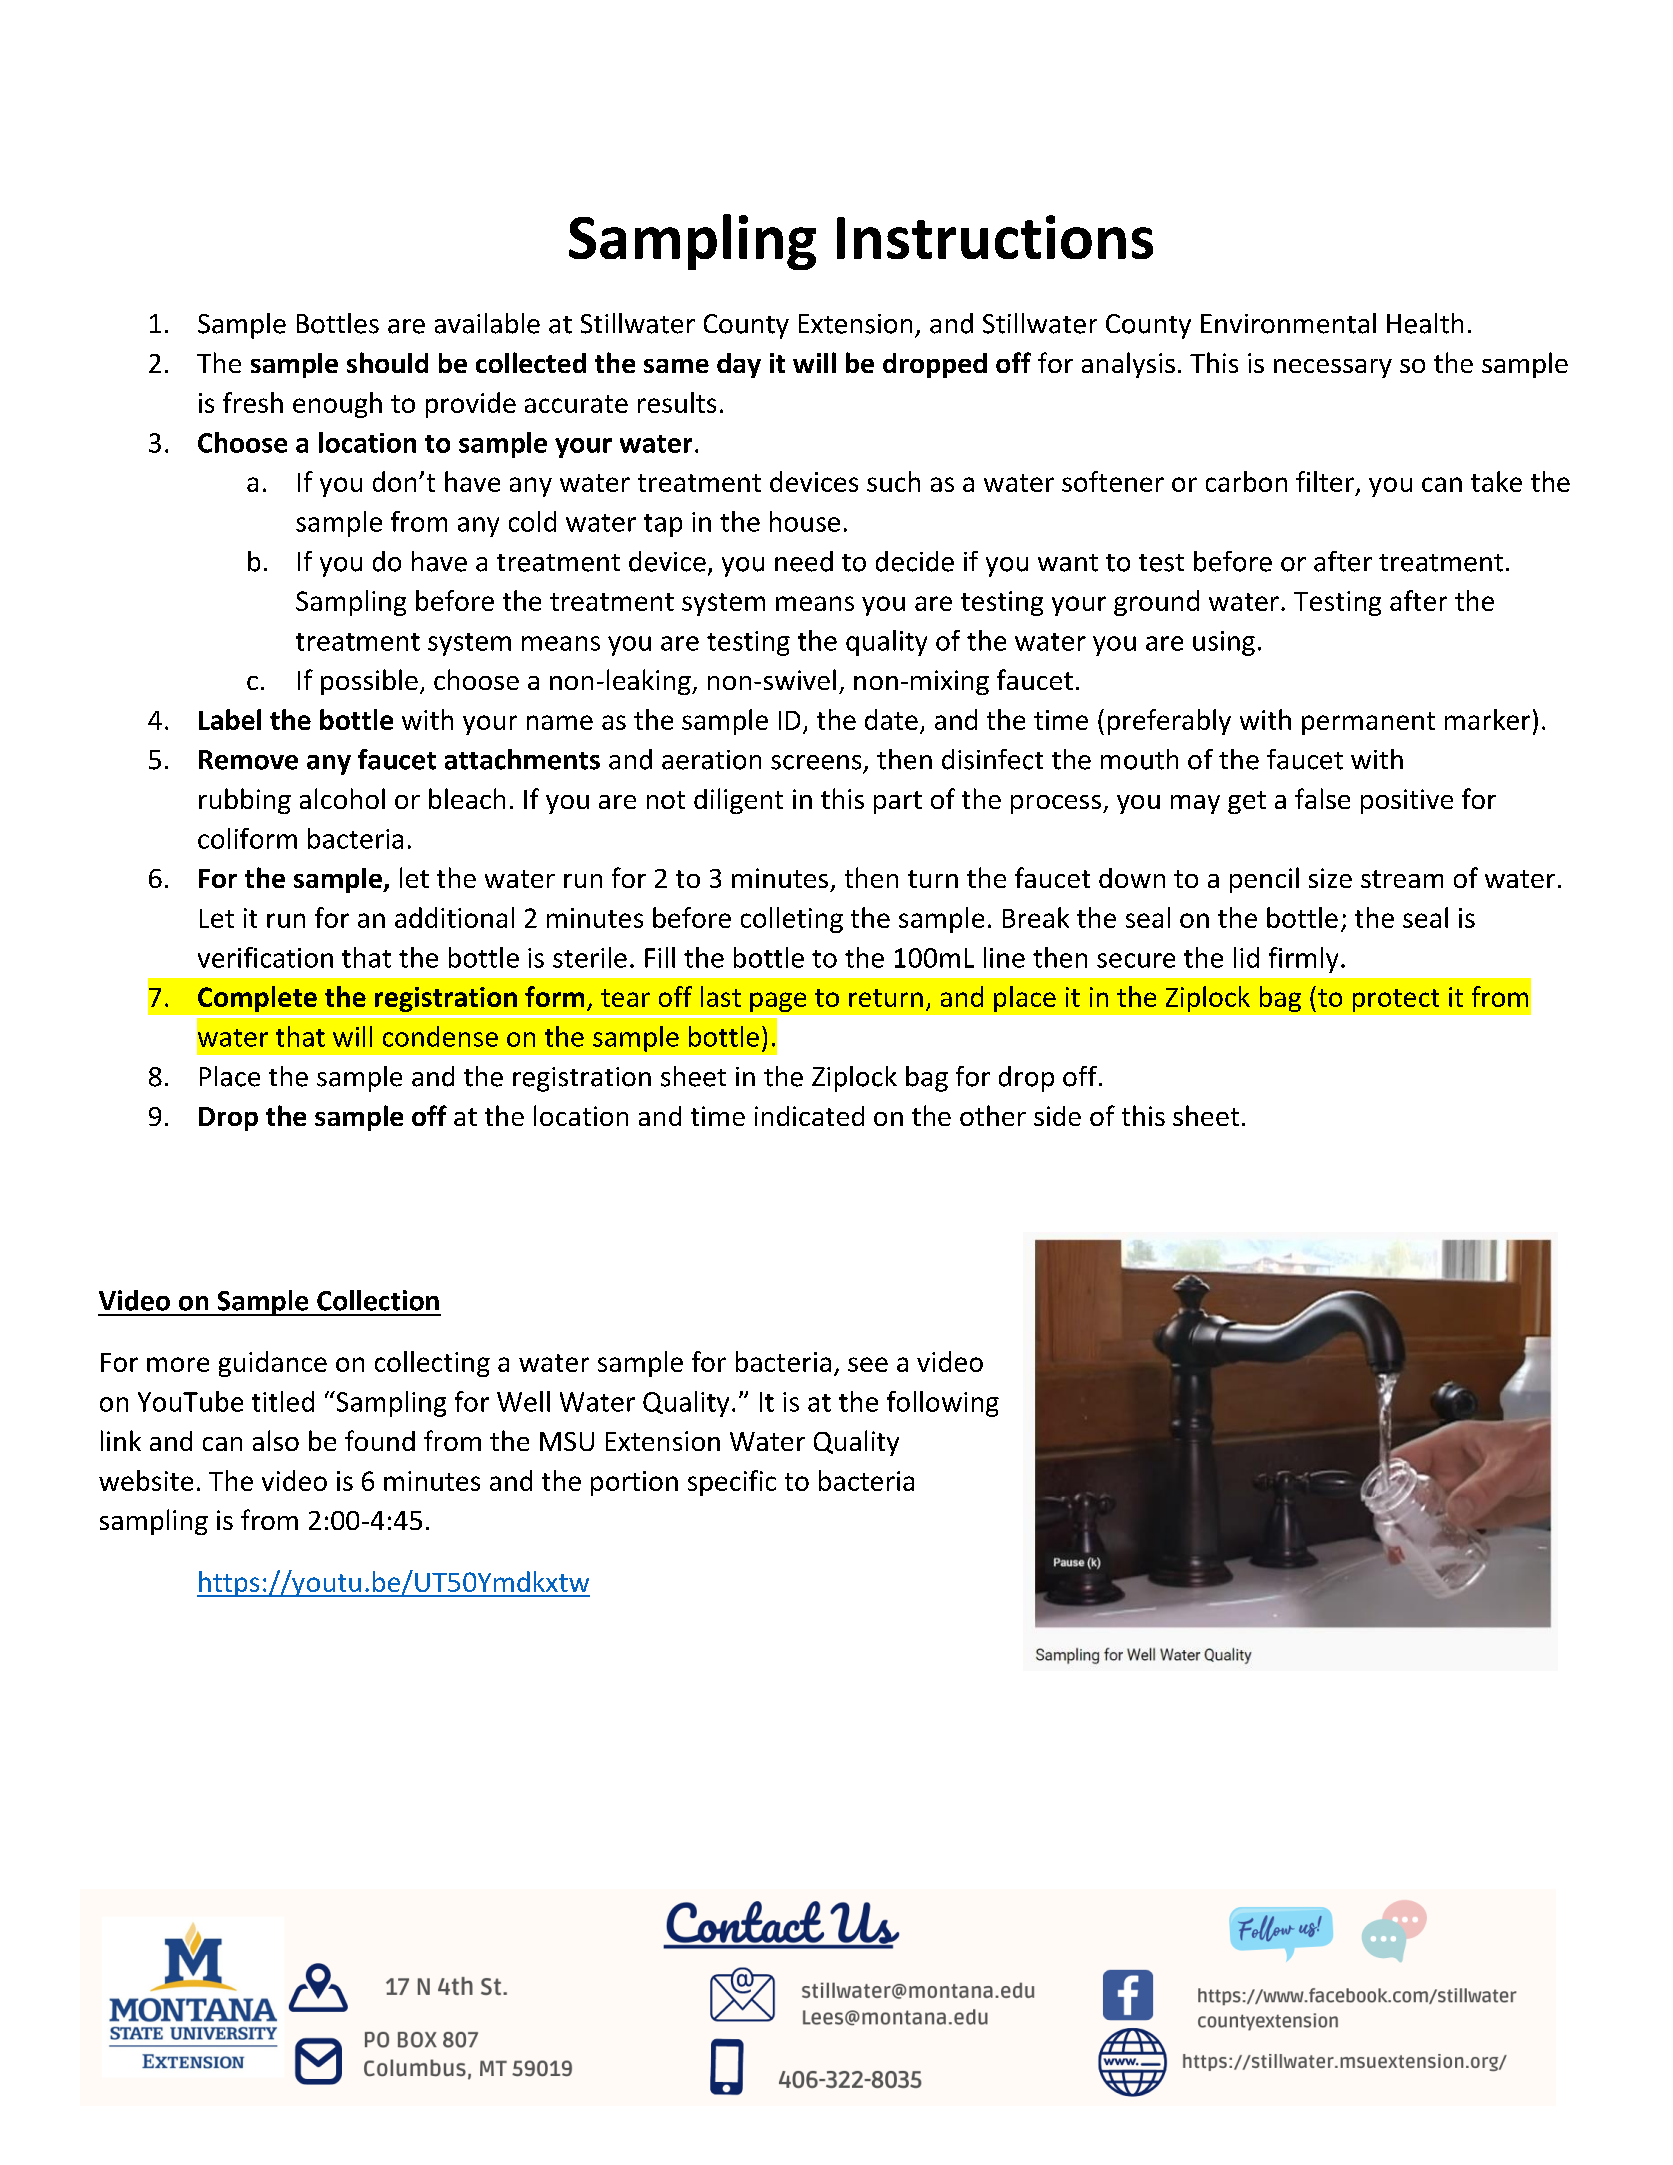 Image resolution: width=1673 pixels, height=2165 pixels. Describe the element at coordinates (738, 801) in the image. I see `diligent` at that location.
